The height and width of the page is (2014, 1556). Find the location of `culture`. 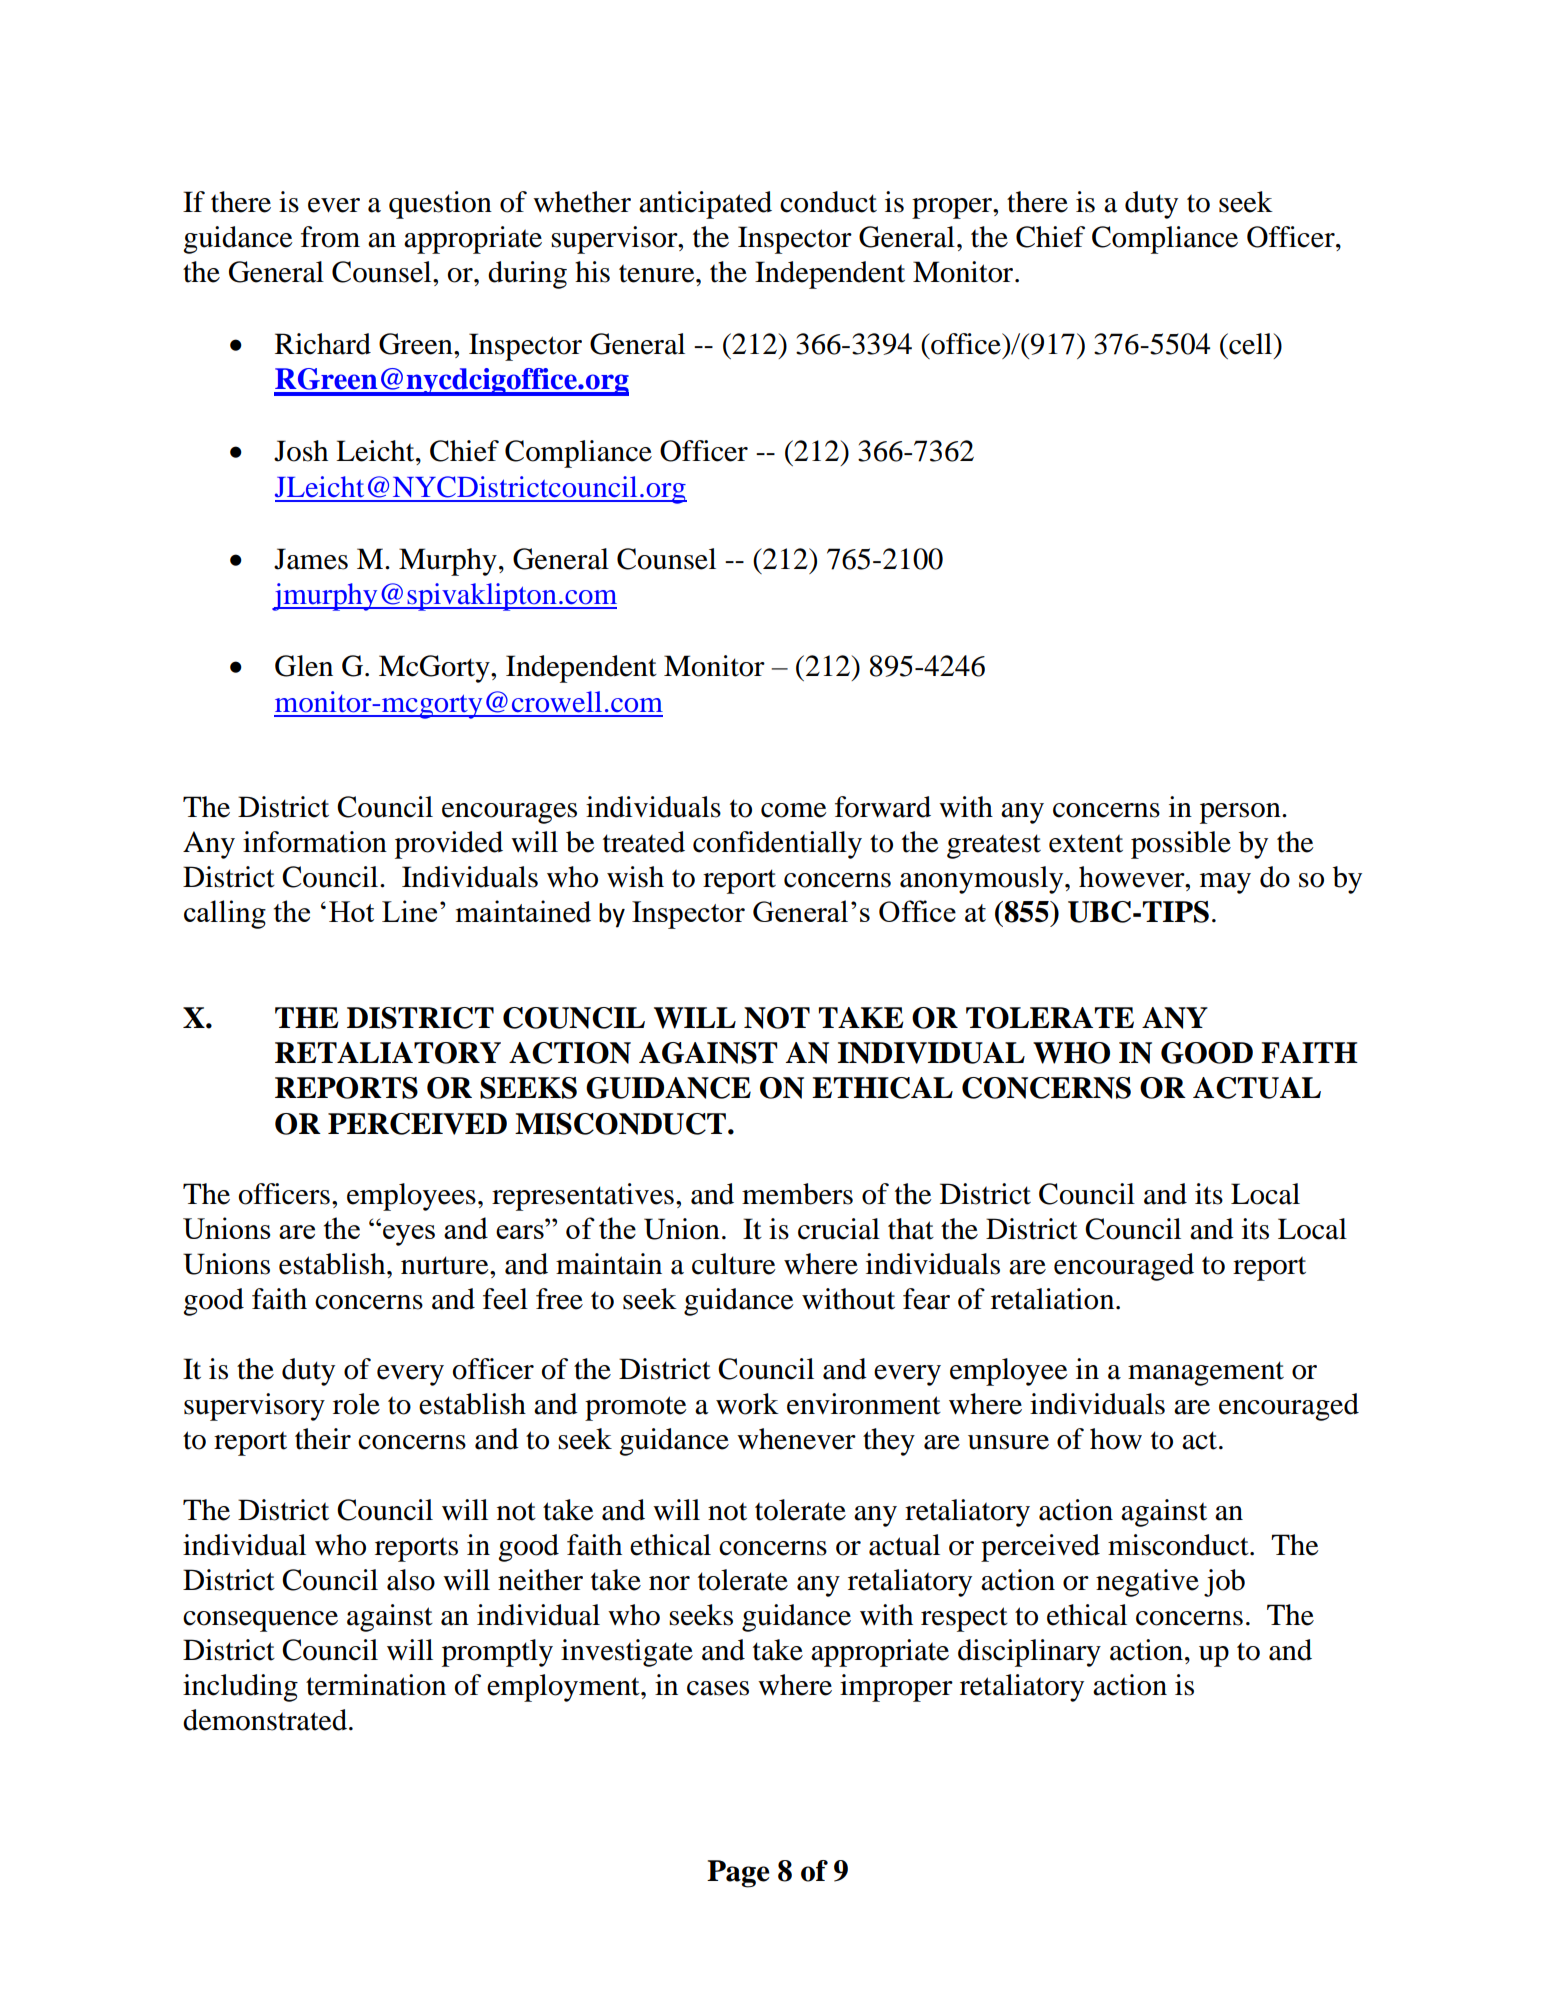

culture is located at coordinates (734, 1264).
